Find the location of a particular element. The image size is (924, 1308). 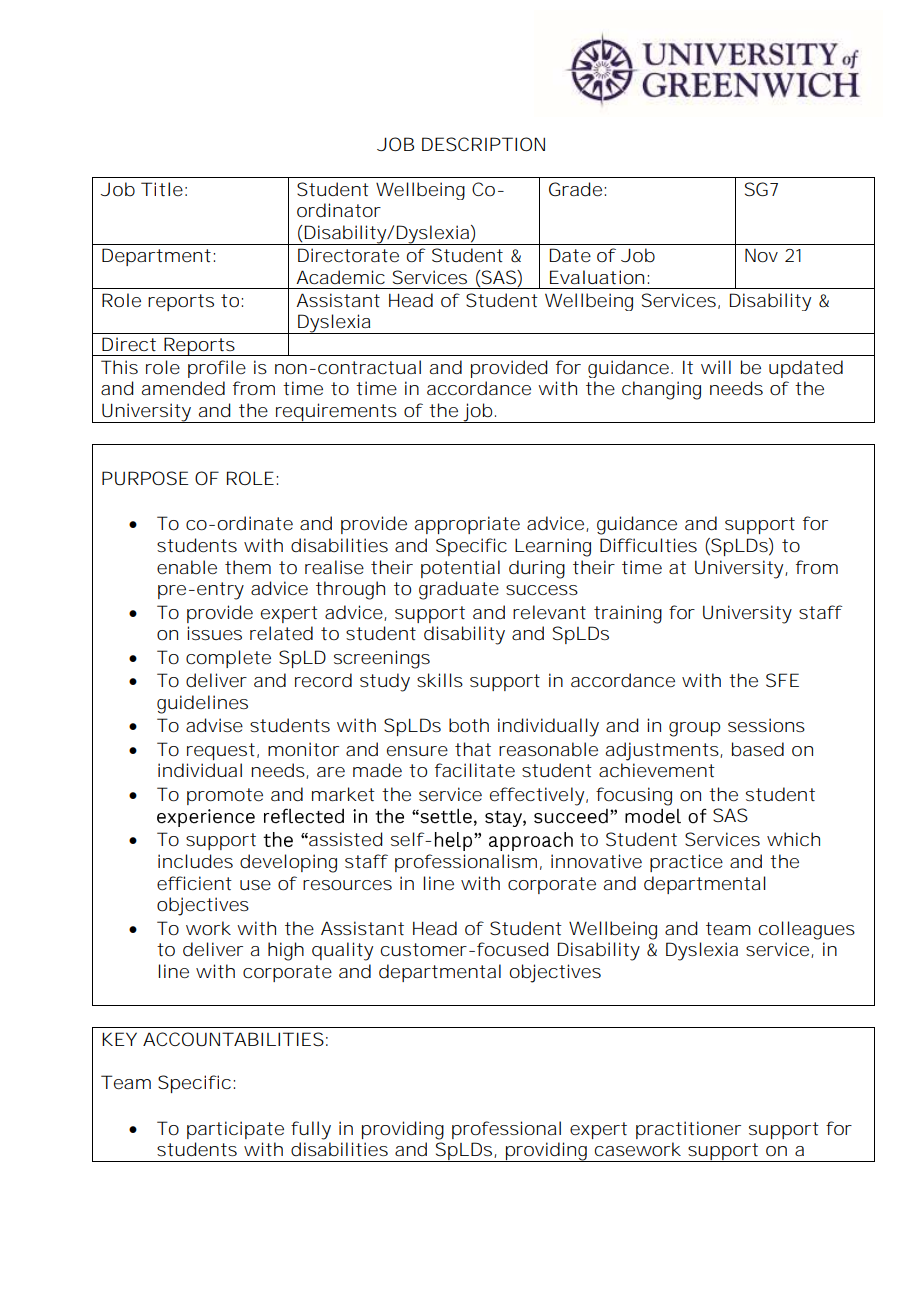

Grade is located at coordinates (577, 189).
